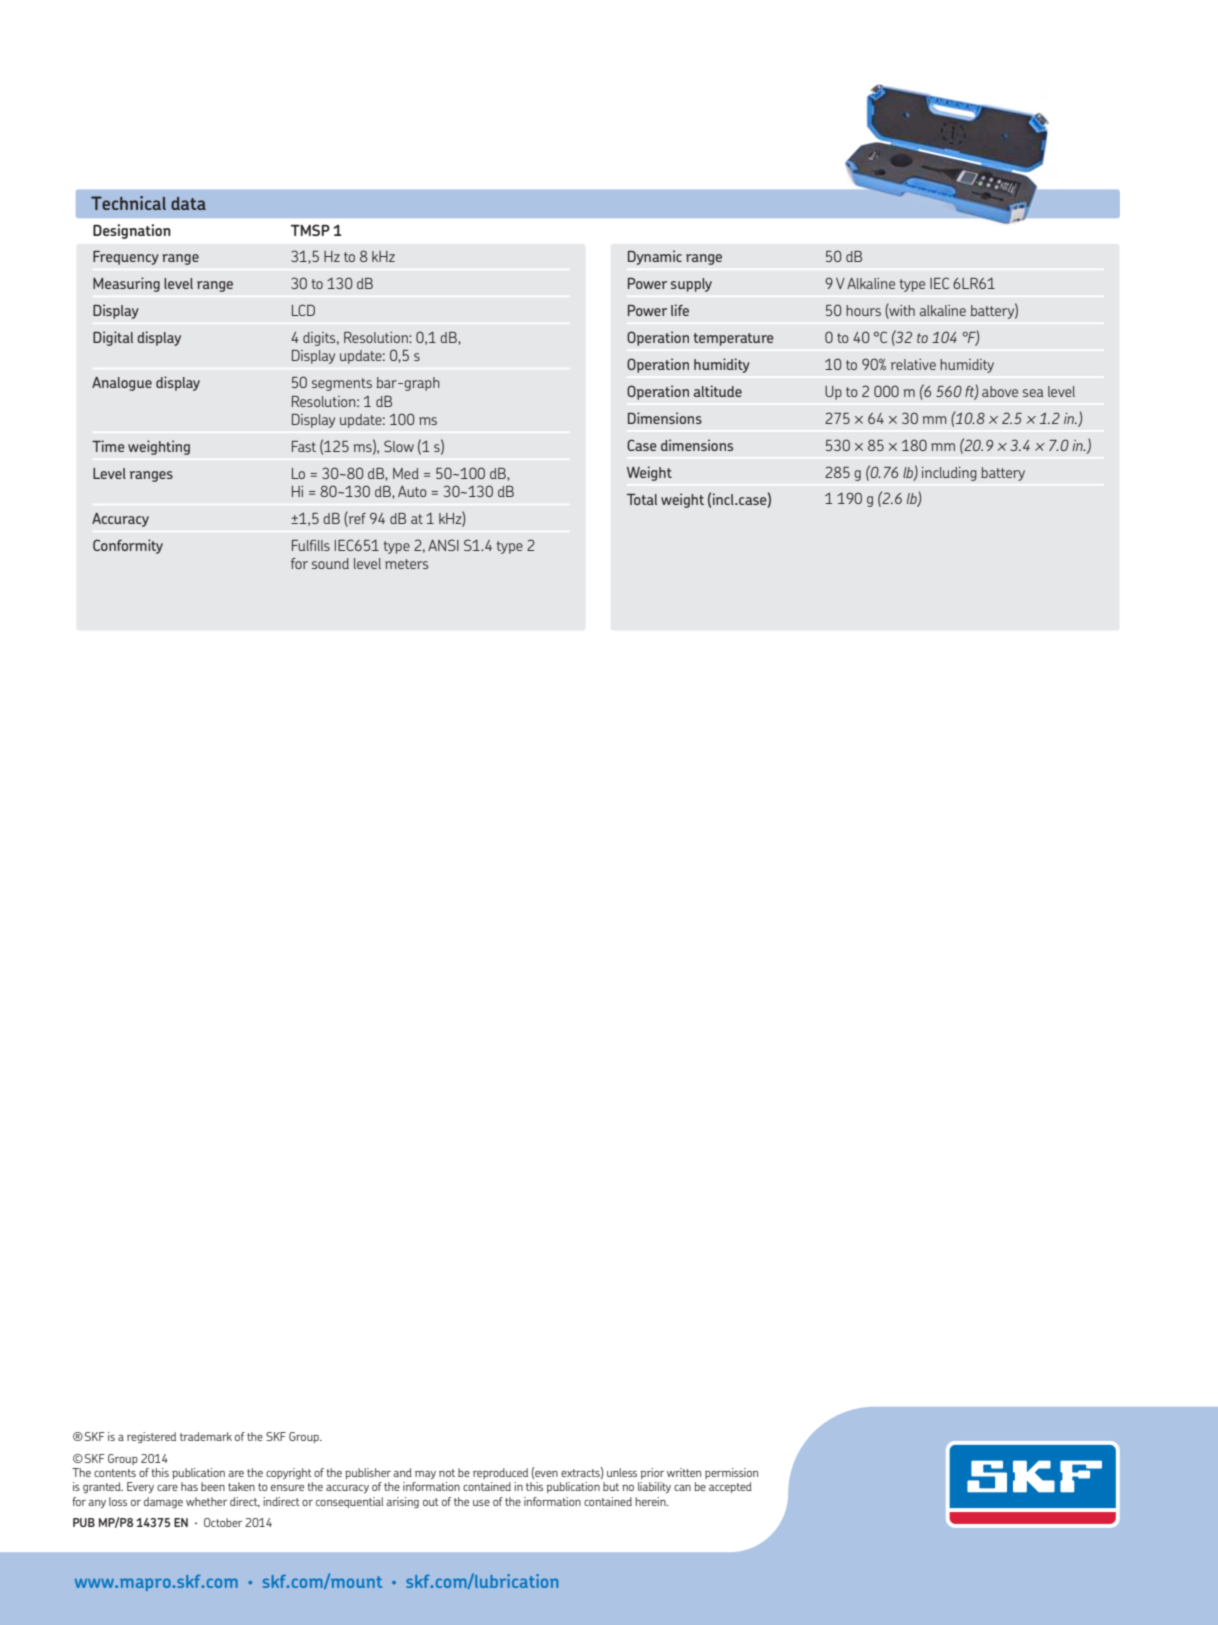 The width and height of the document is (1218, 1625). Describe the element at coordinates (213, 1486) in the document. I see `been` at that location.
